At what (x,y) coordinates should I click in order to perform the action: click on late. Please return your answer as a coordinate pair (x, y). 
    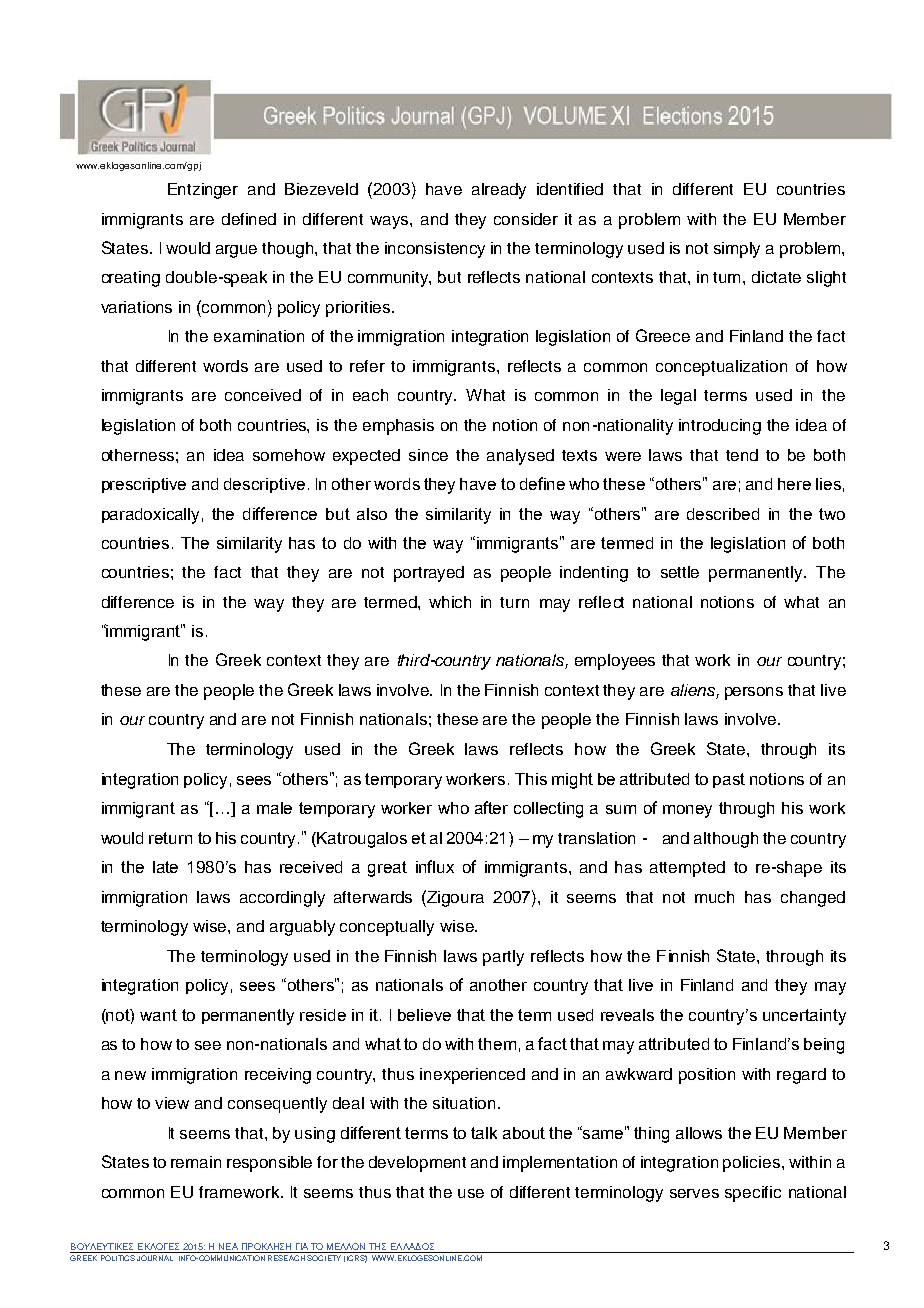
    Looking at the image, I should click on (165, 867).
